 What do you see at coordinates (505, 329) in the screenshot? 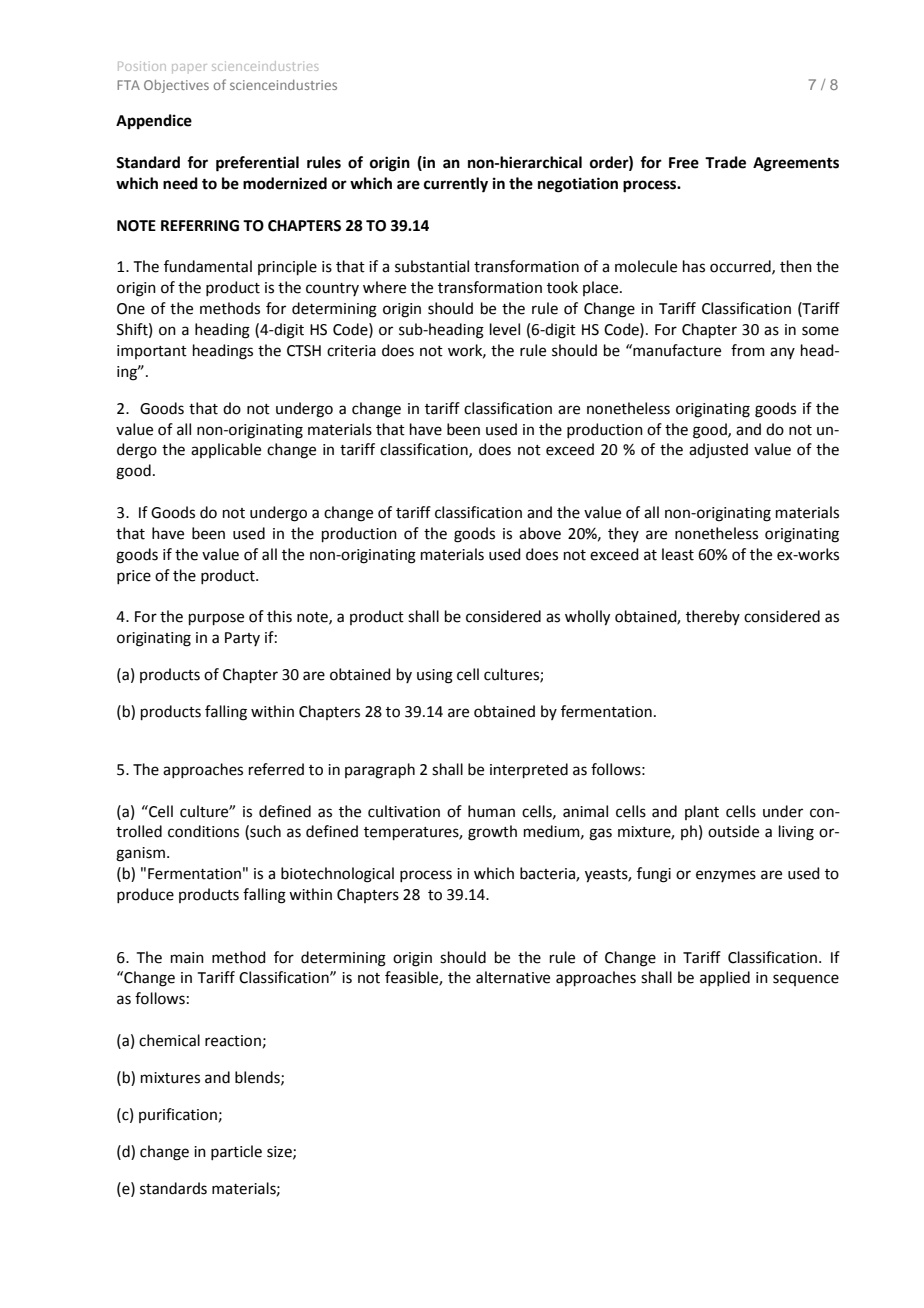
I see `level` at bounding box center [505, 329].
